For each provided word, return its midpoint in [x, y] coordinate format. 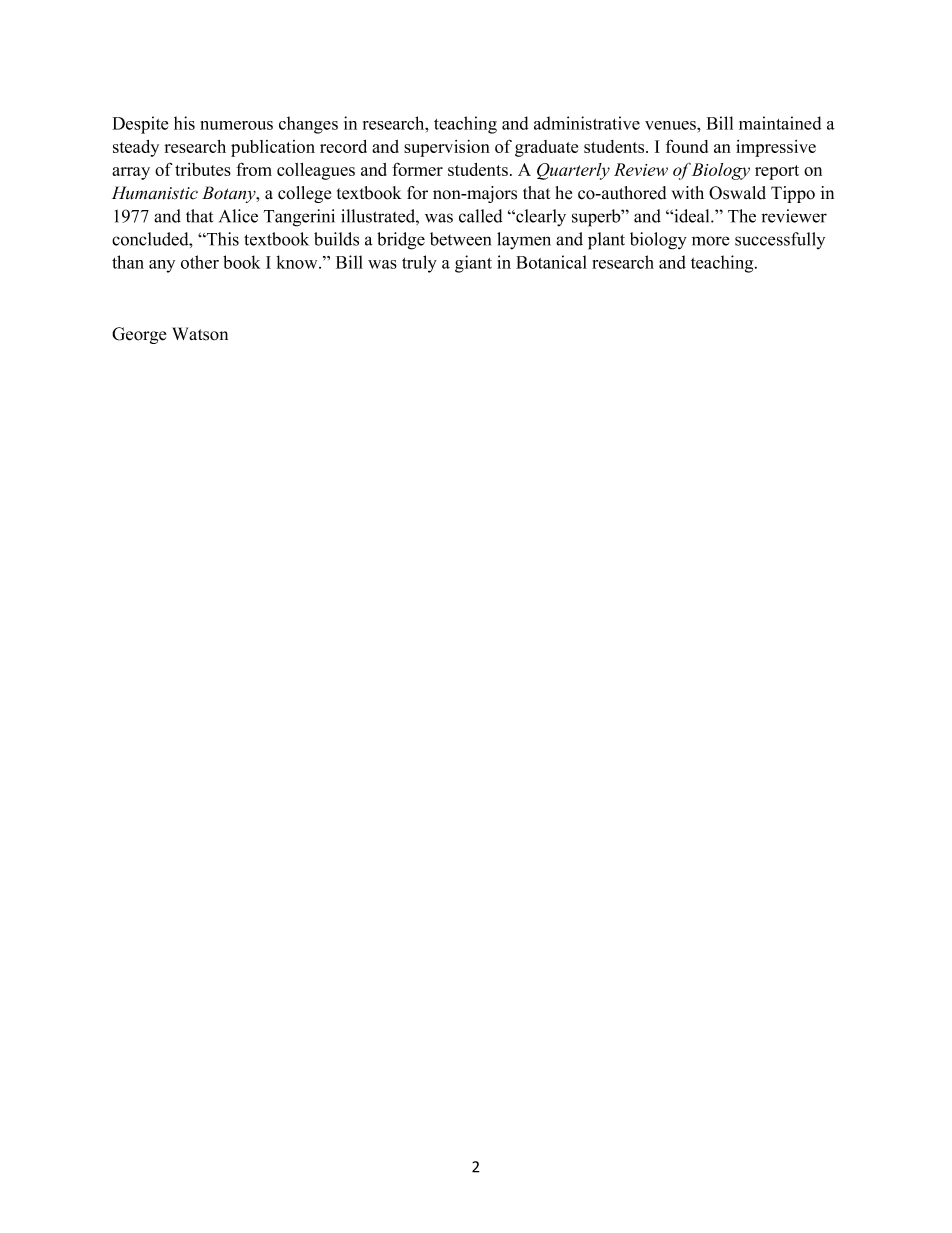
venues [671, 125]
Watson [200, 334]
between [460, 239]
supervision [447, 148]
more [711, 241]
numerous [236, 125]
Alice [238, 216]
